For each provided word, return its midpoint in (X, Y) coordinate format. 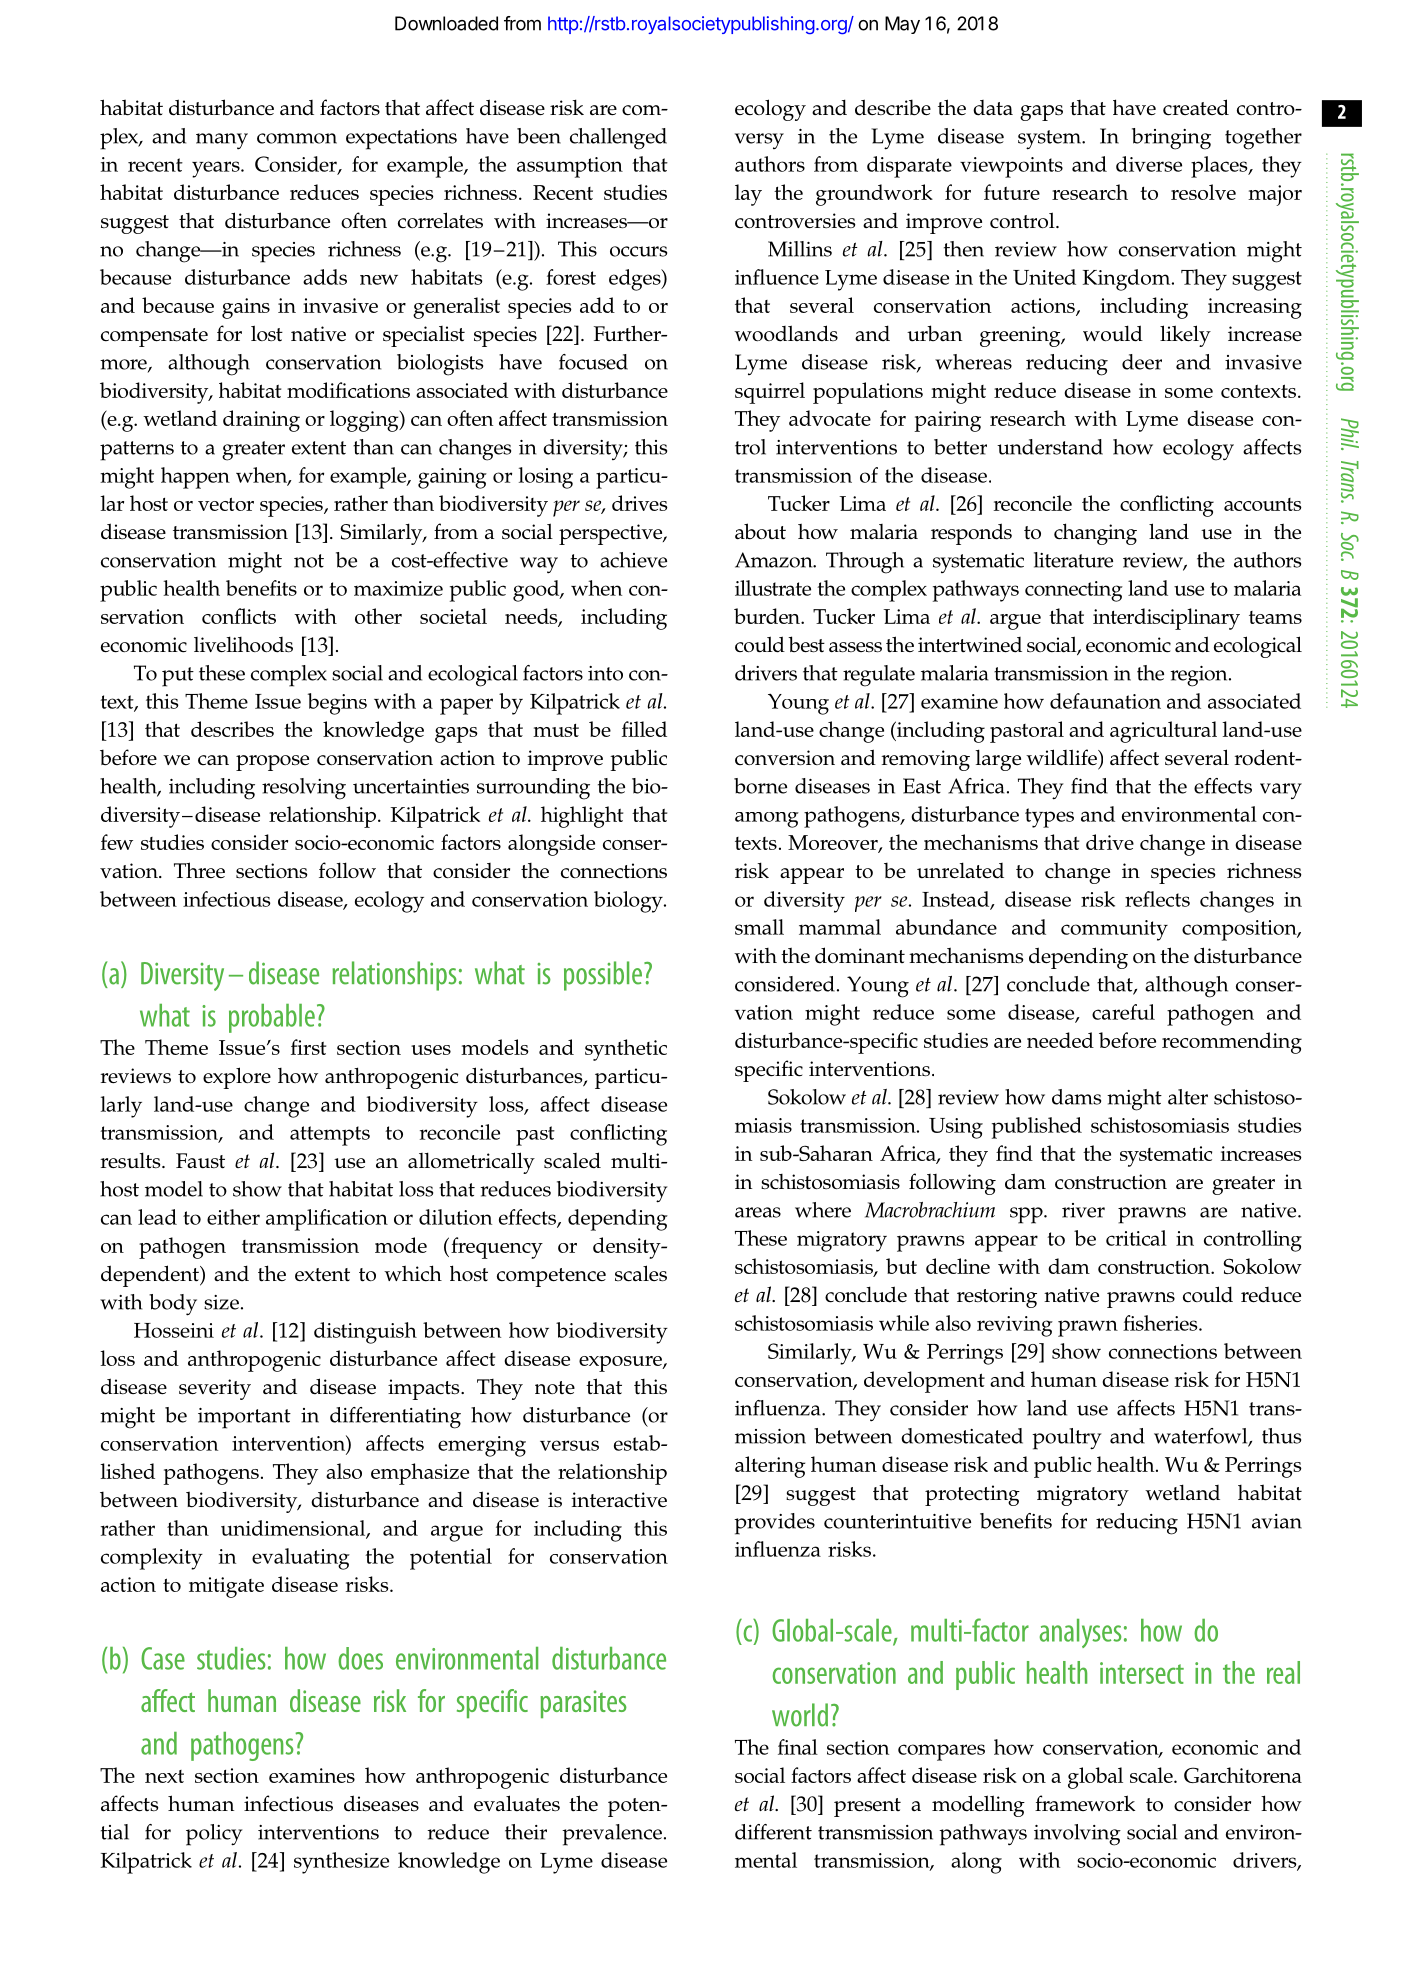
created (1196, 107)
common (297, 138)
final (798, 1747)
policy (214, 1835)
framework (1085, 1803)
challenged (618, 139)
